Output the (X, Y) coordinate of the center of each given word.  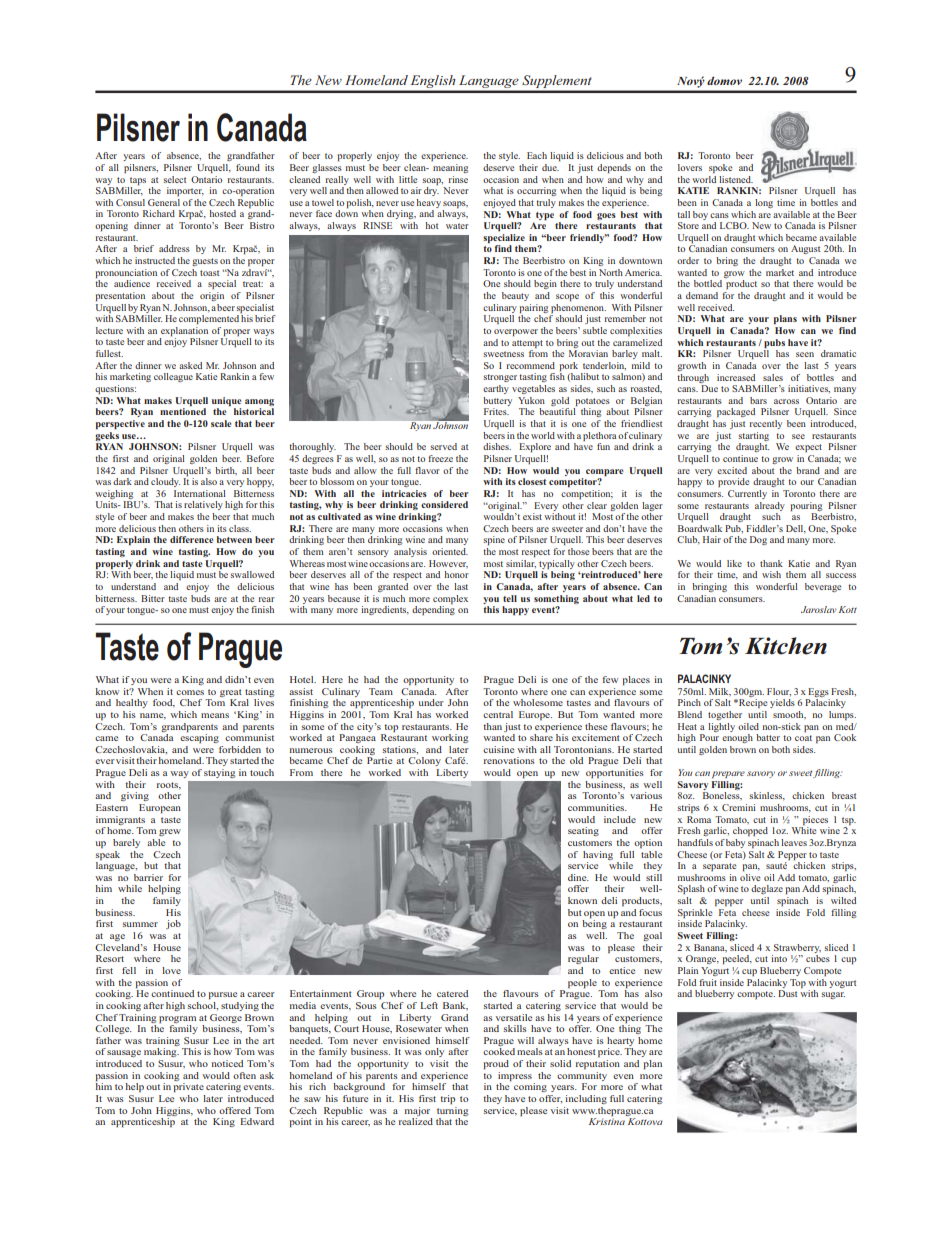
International (200, 493)
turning (453, 1111)
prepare (728, 774)
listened (736, 179)
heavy (428, 203)
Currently (747, 494)
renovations (509, 760)
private (189, 1087)
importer (185, 191)
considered (444, 504)
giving (135, 796)
